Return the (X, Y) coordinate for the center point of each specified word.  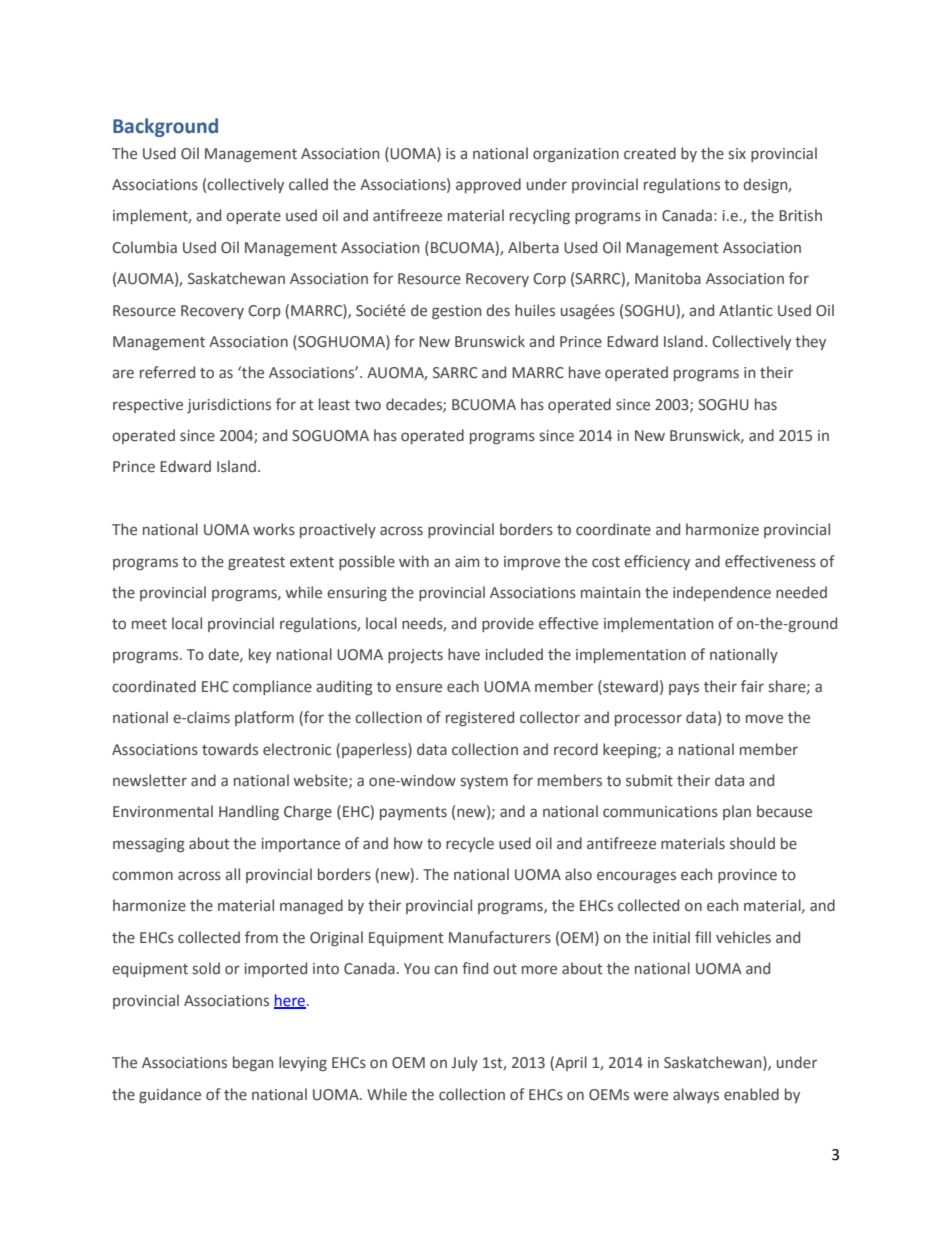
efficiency (657, 562)
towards (230, 749)
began (253, 1063)
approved (488, 185)
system (484, 782)
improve (532, 563)
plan (737, 812)
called (308, 184)
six (737, 153)
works (274, 529)
